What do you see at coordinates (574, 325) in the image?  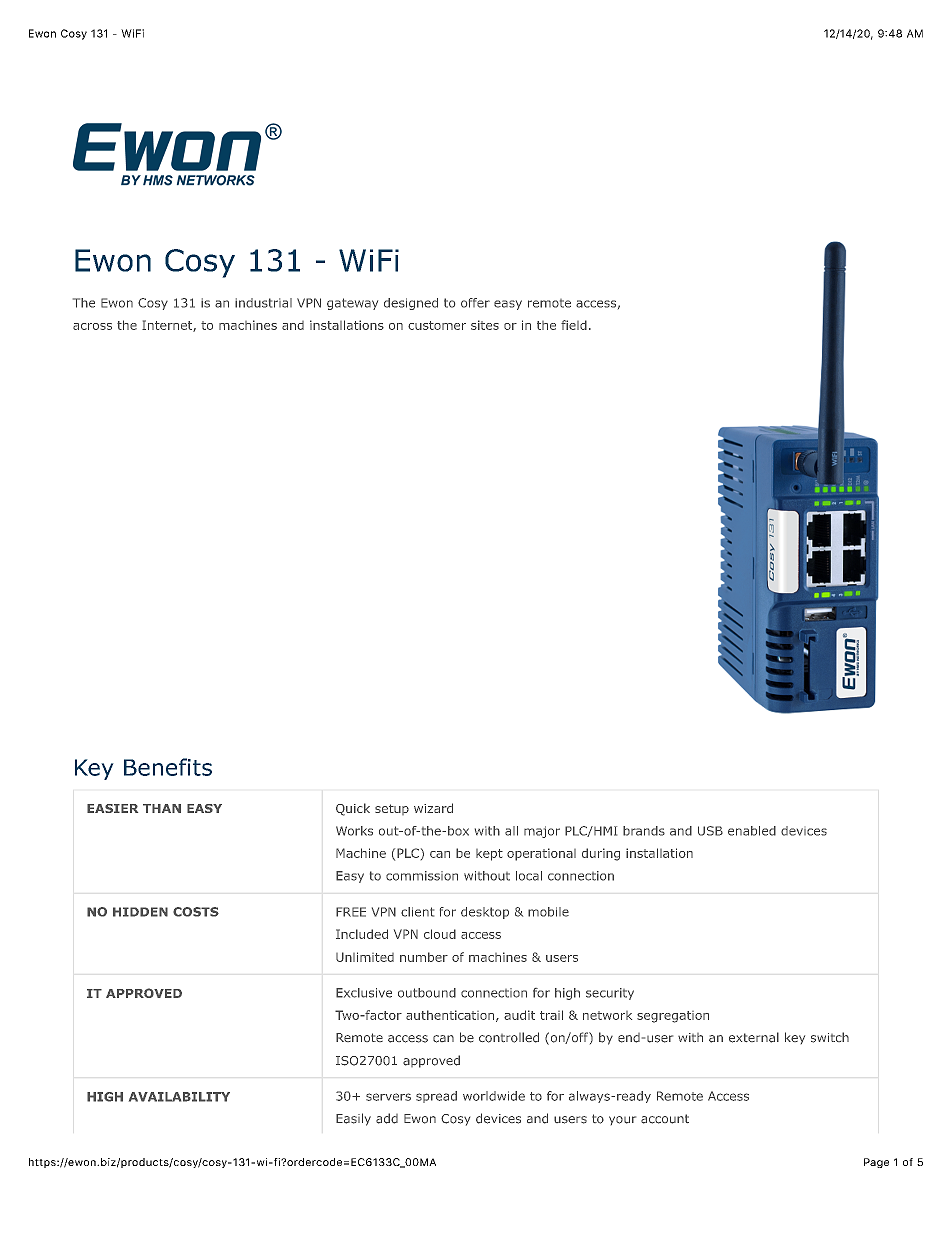 I see `field` at bounding box center [574, 325].
